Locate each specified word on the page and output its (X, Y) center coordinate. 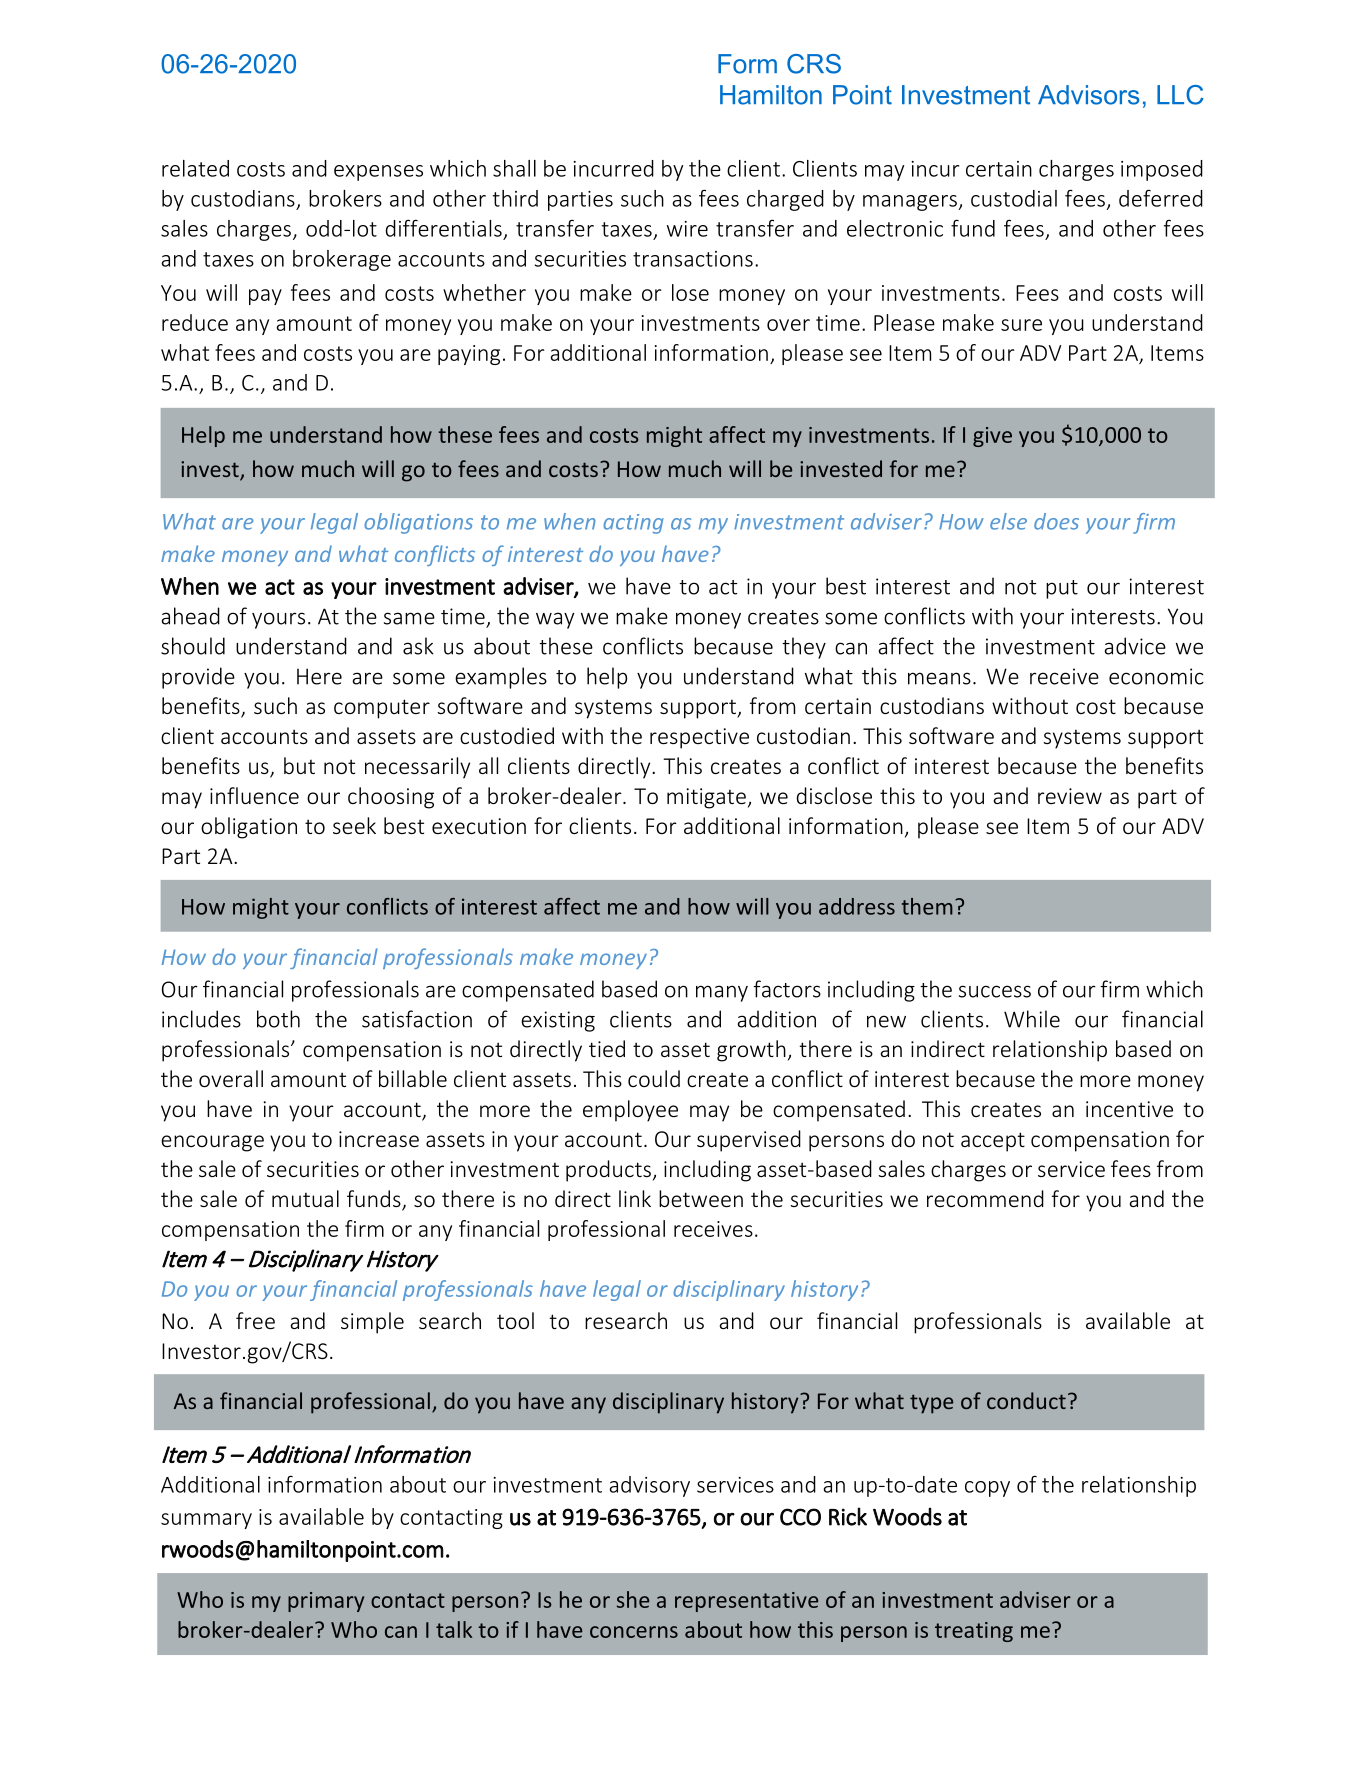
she (633, 1599)
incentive (1129, 1109)
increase (379, 1139)
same (409, 618)
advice (1135, 646)
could (654, 1078)
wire (687, 229)
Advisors (1088, 95)
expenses (378, 173)
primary (326, 1602)
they (804, 648)
